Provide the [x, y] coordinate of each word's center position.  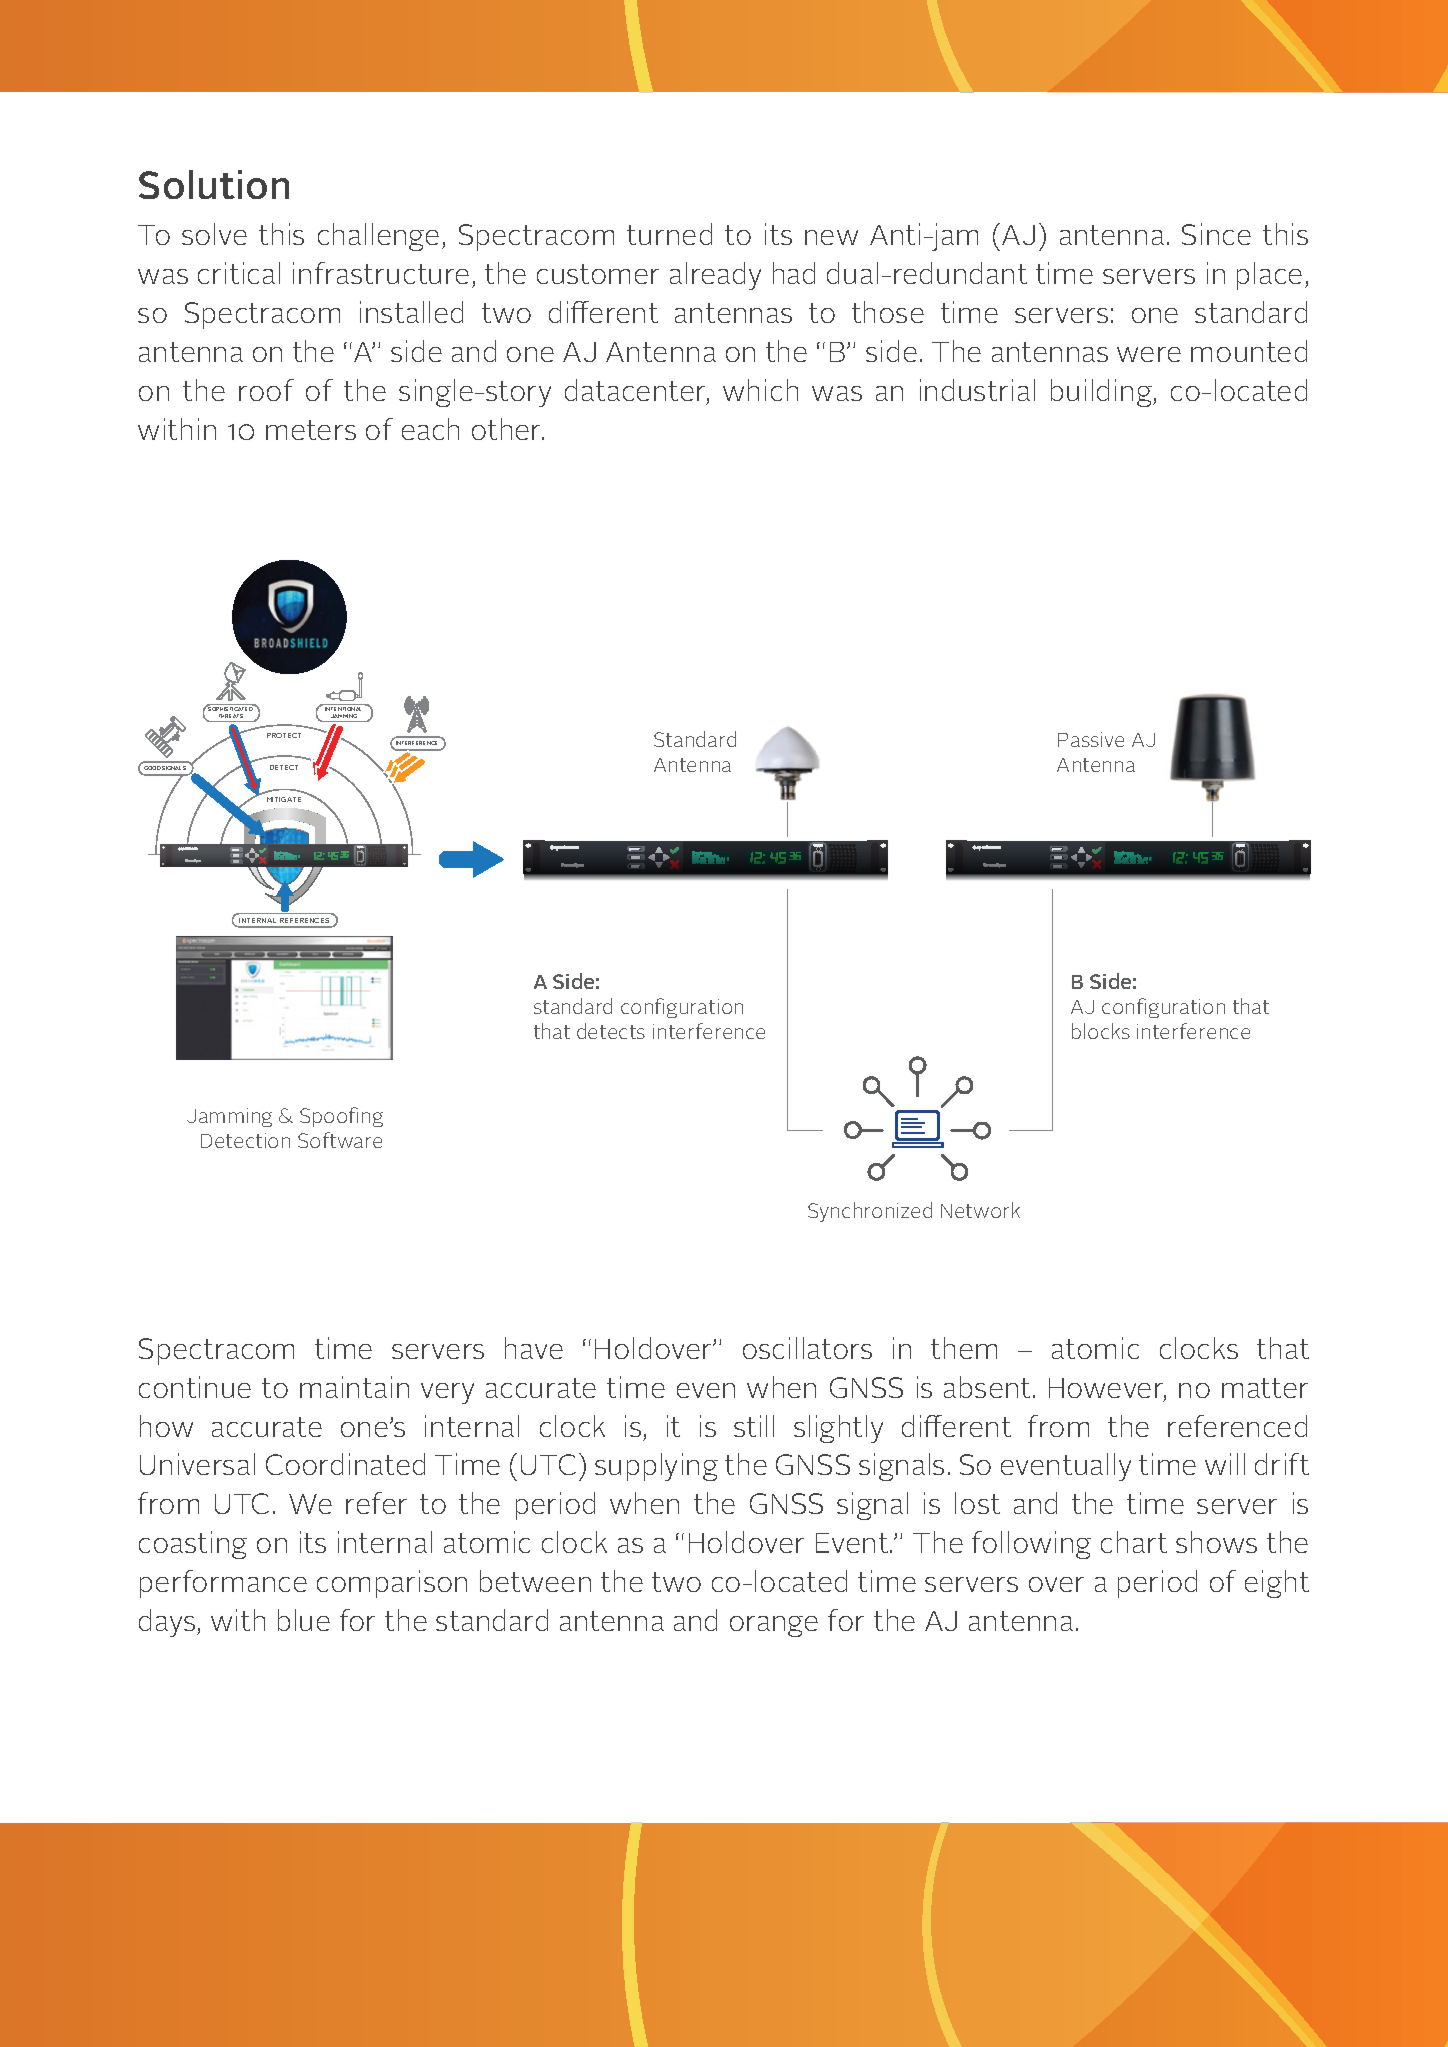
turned [669, 234]
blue [304, 1620]
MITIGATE [284, 799]
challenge [378, 237]
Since [1216, 234]
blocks [1101, 1031]
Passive [1091, 739]
